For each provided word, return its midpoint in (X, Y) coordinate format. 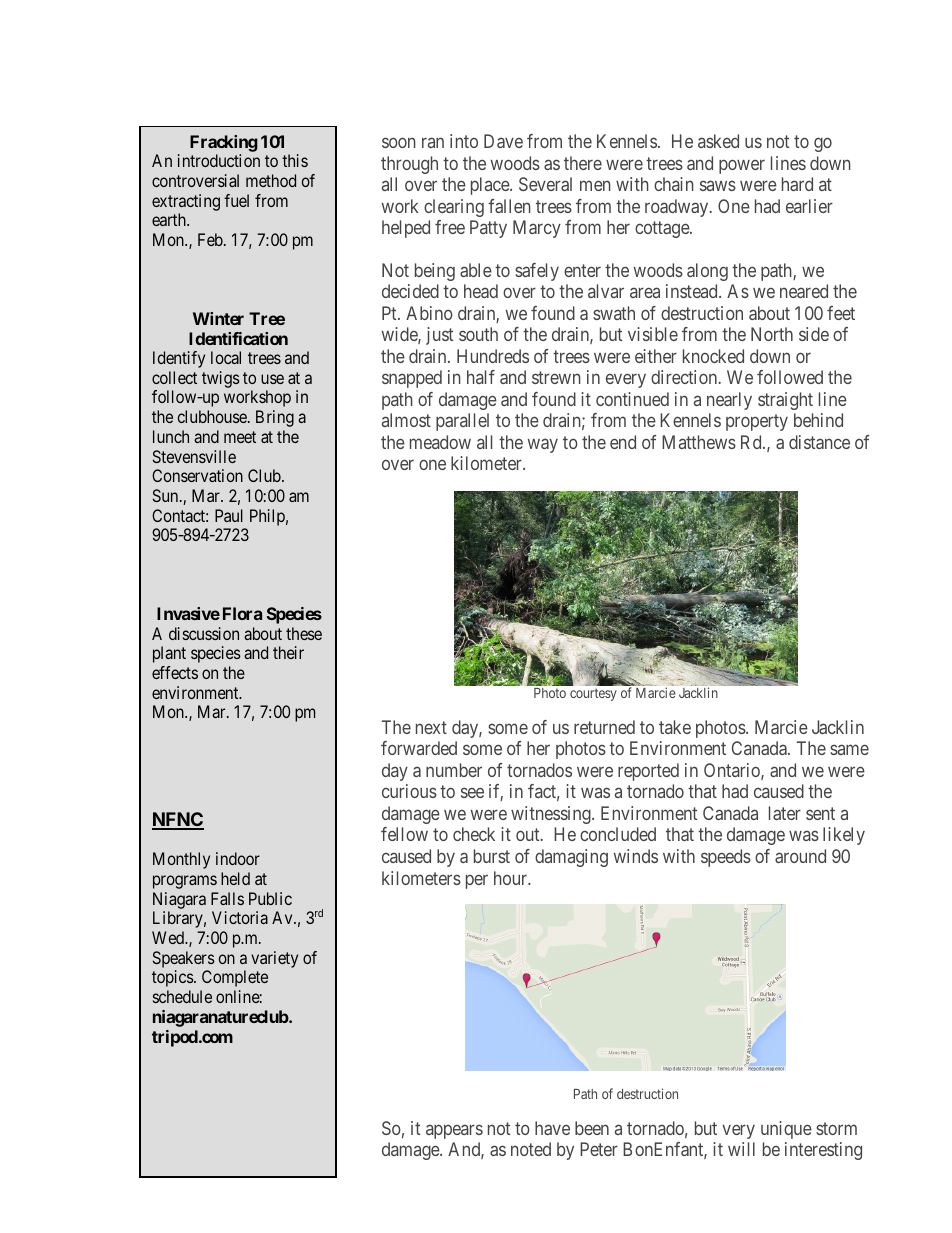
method (271, 180)
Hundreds (493, 356)
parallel (462, 422)
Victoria (240, 917)
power (742, 166)
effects (175, 672)
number (454, 770)
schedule (182, 996)
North (772, 334)
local (226, 357)
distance (819, 442)
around (800, 856)
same (849, 750)
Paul (229, 515)
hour (512, 878)
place (491, 186)
